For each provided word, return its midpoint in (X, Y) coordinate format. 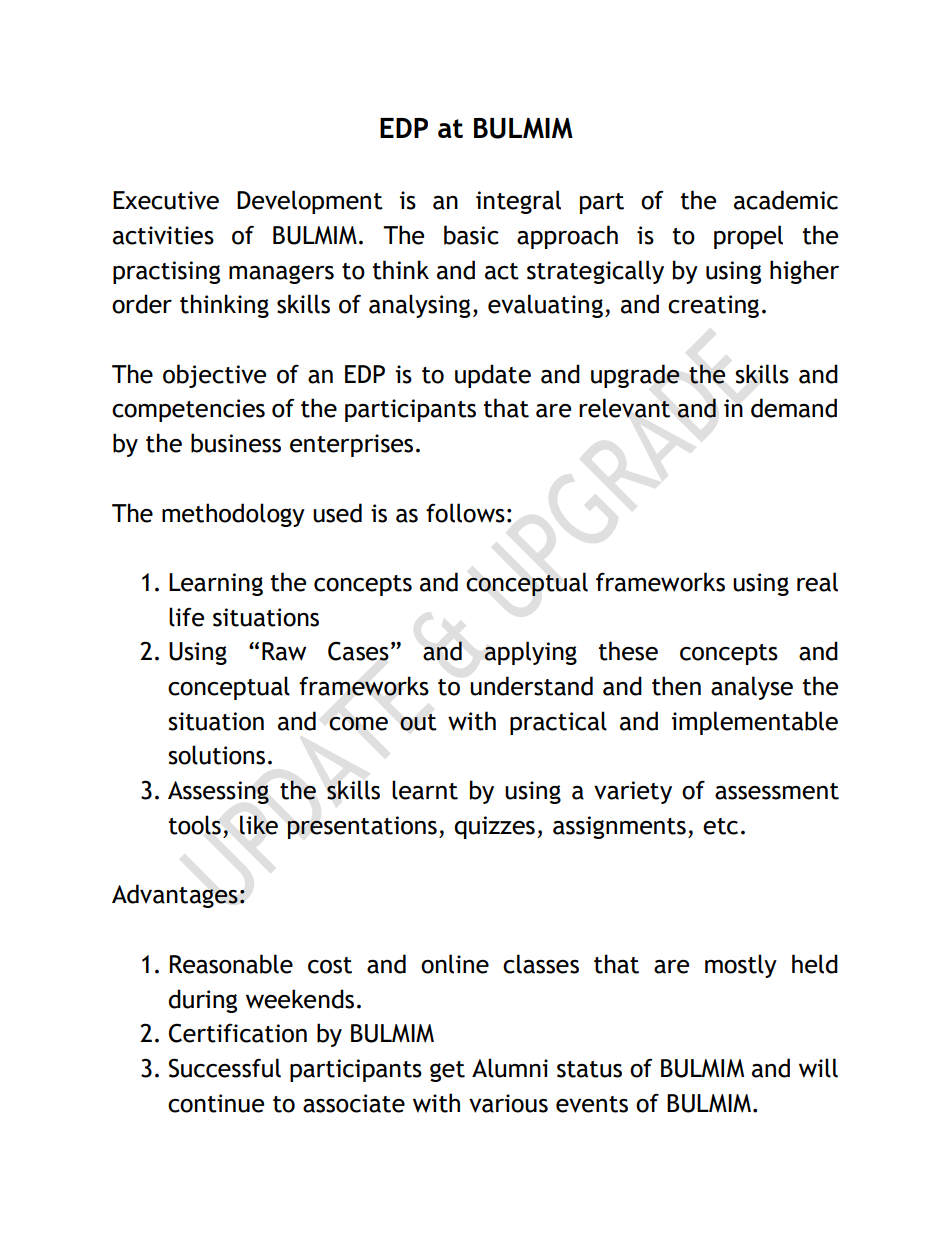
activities (163, 235)
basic (471, 235)
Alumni (510, 1068)
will (818, 1068)
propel (748, 237)
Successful (225, 1068)
